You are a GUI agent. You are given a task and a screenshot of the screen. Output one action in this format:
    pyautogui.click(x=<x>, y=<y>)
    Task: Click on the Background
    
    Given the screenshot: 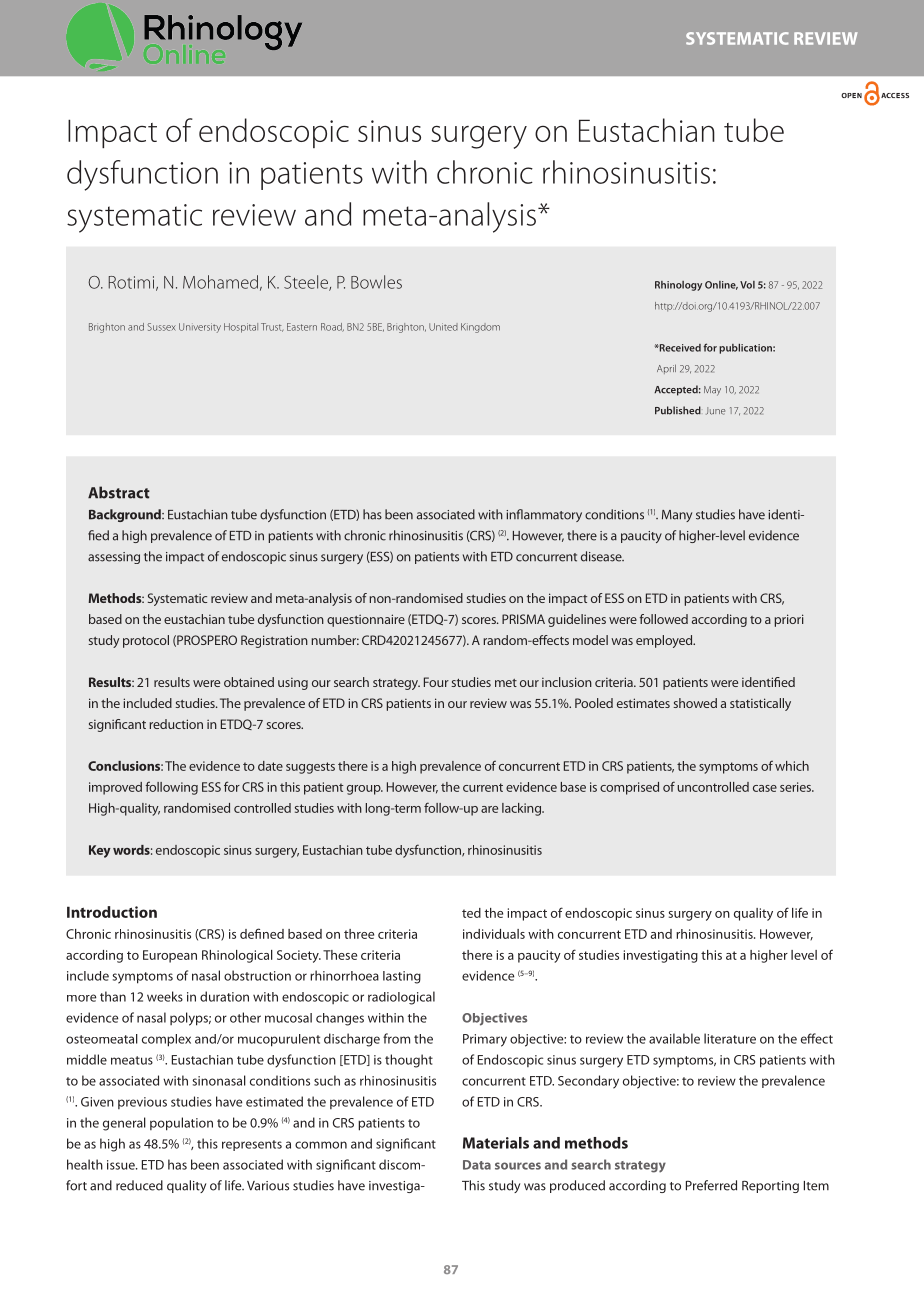 What is the action you would take?
    pyautogui.click(x=126, y=515)
